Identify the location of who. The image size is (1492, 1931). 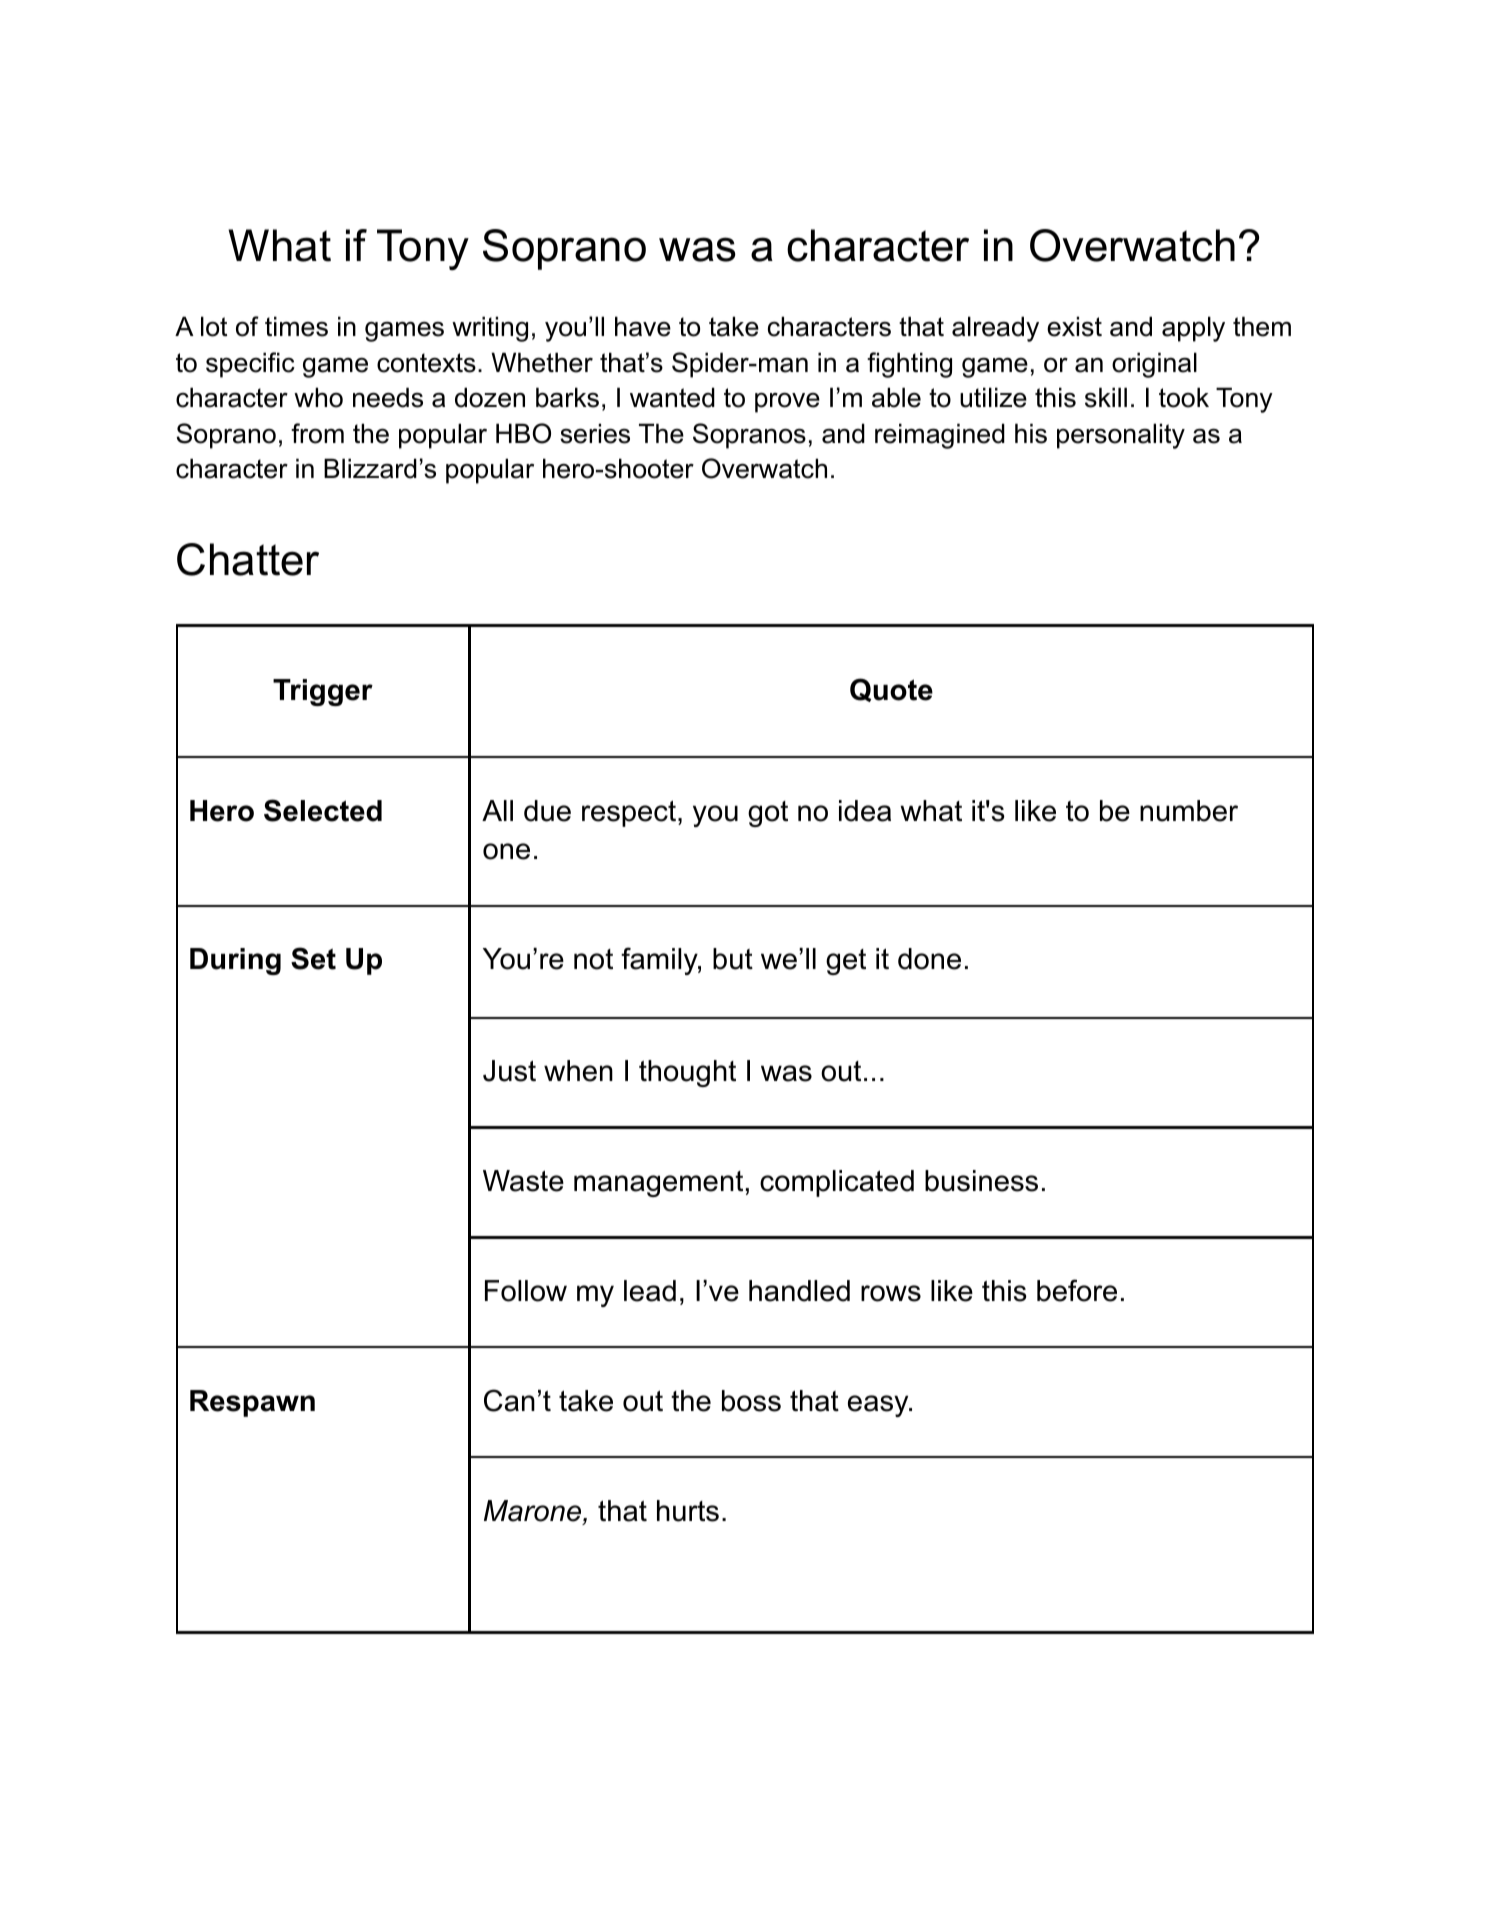
(318, 397).
